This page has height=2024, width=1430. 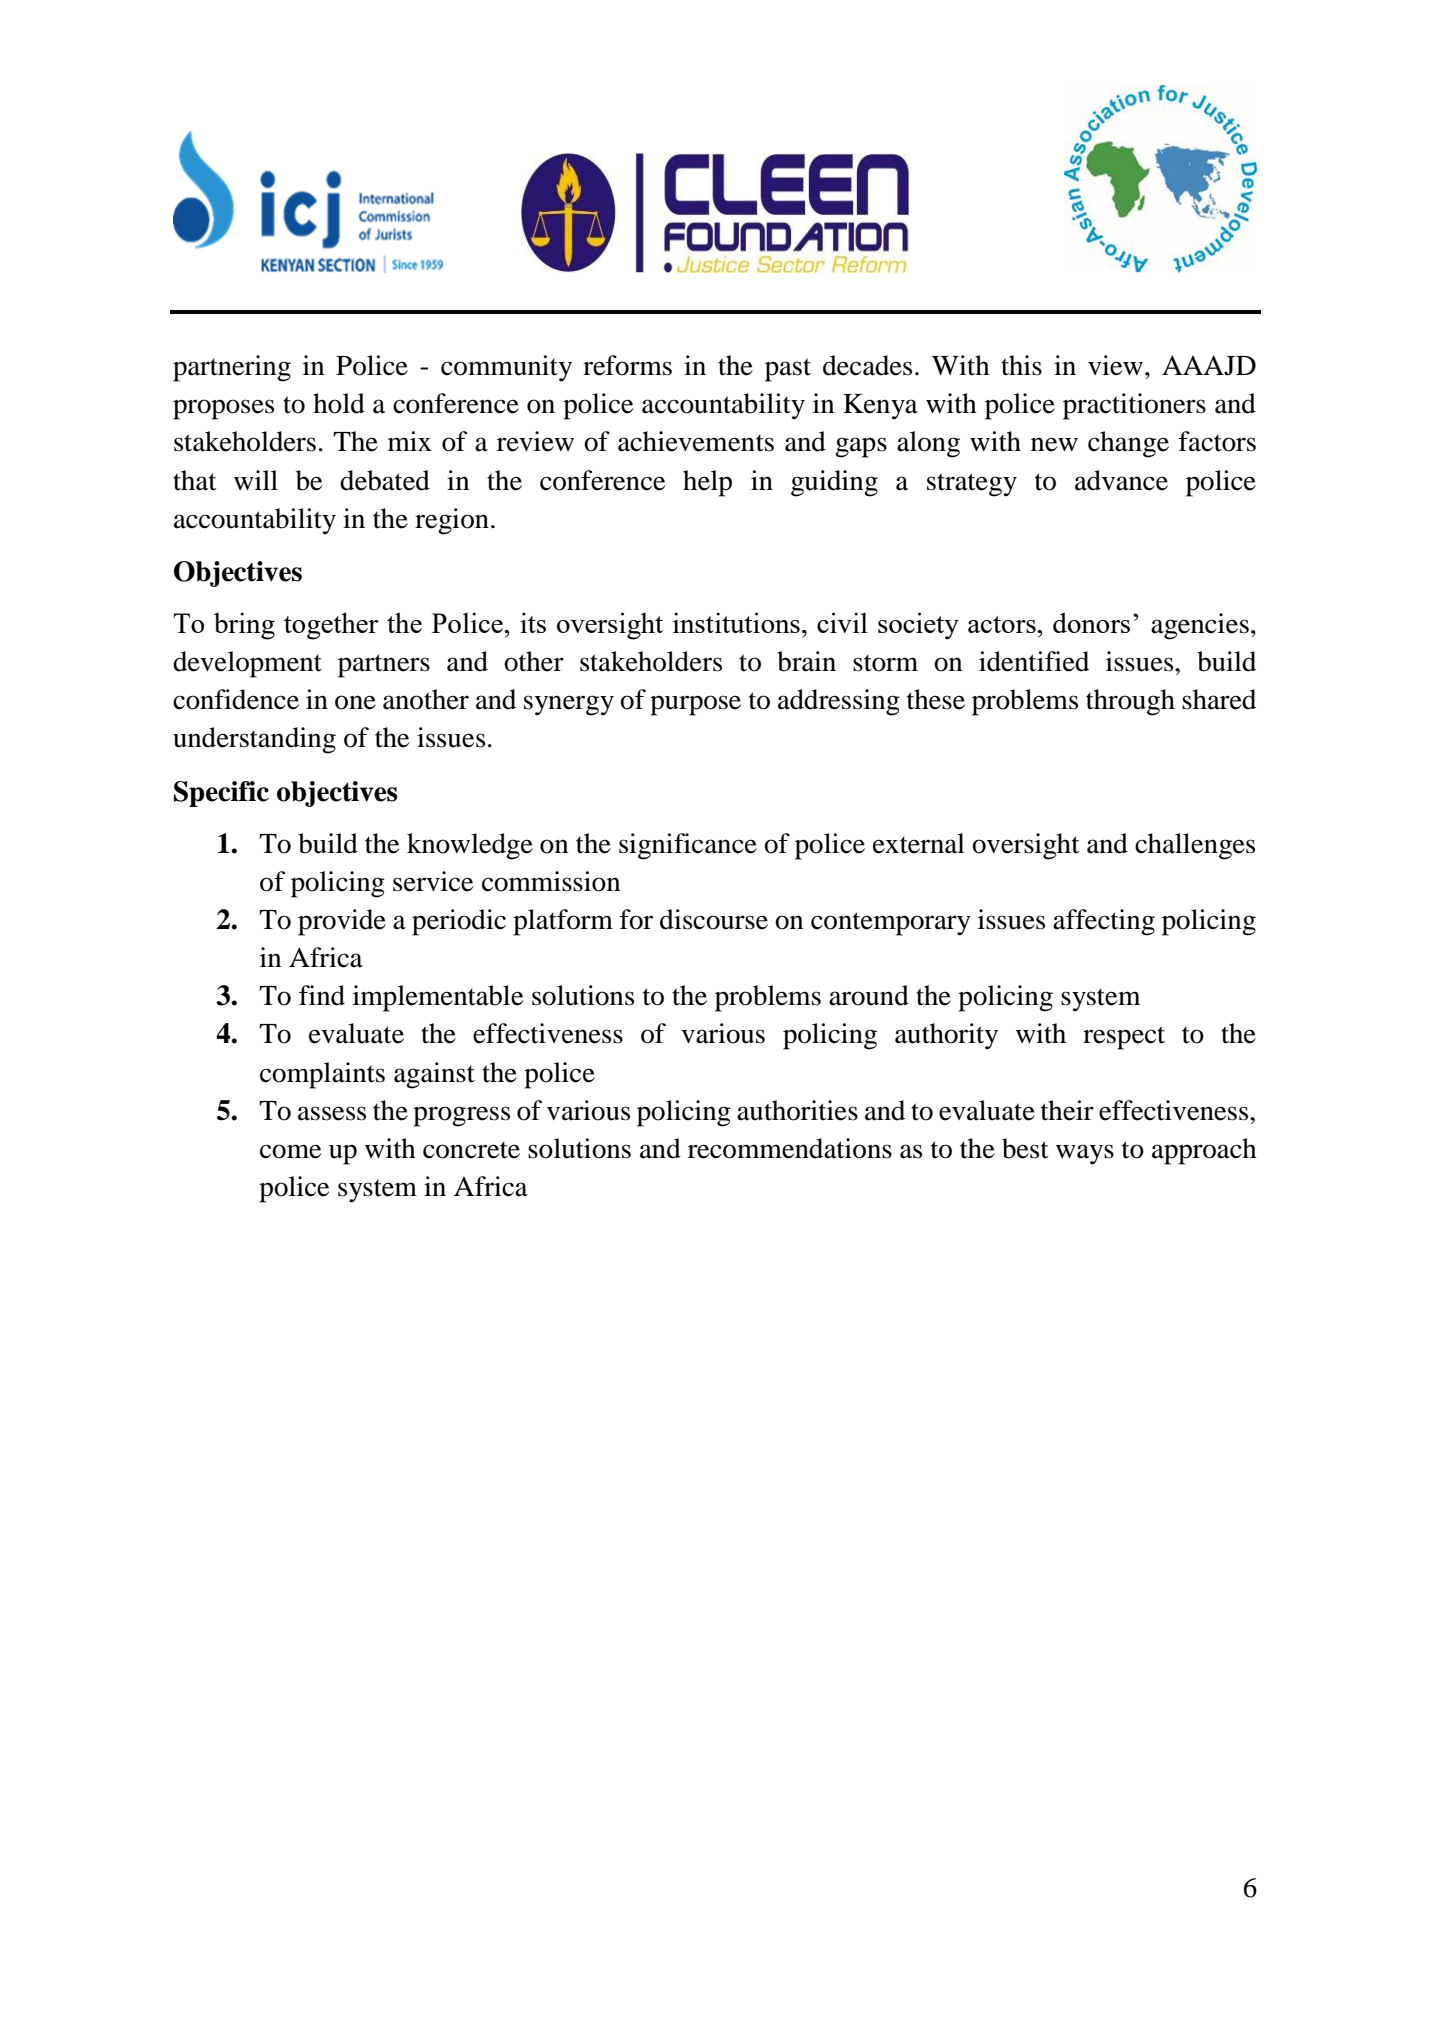 What do you see at coordinates (790, 1148) in the page?
I see `recommendations` at bounding box center [790, 1148].
